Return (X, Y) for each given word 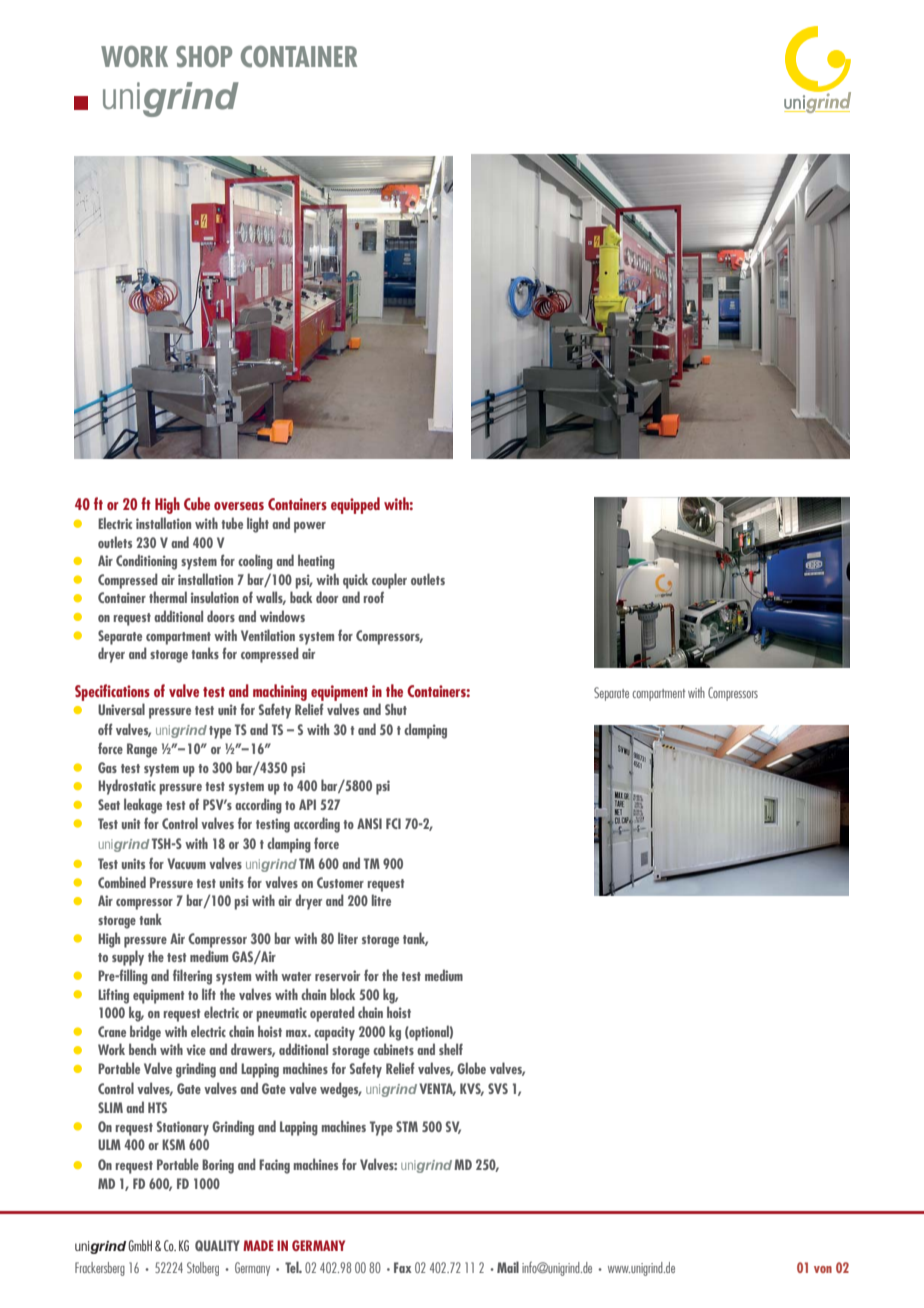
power (310, 527)
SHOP (204, 57)
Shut (396, 709)
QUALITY (217, 1245)
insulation (215, 597)
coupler (389, 581)
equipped (355, 505)
